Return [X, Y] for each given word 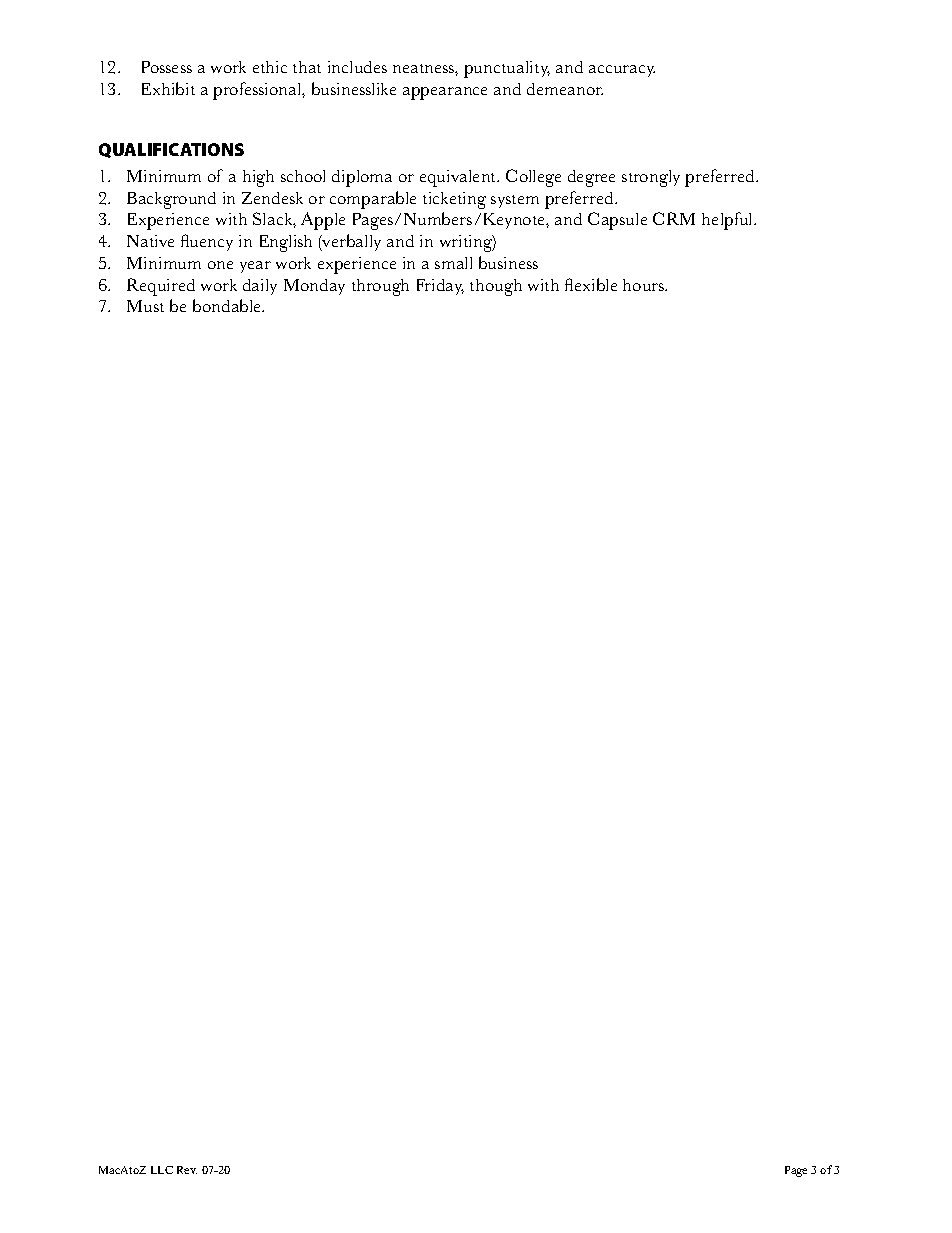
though [496, 287]
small [453, 263]
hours [645, 285]
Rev [187, 1170]
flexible [591, 284]
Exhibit [168, 88]
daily [260, 287]
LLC [162, 1170]
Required [161, 287]
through [380, 287]
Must [145, 306]
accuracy [622, 71]
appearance [445, 93]
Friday [440, 287]
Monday [314, 287]
